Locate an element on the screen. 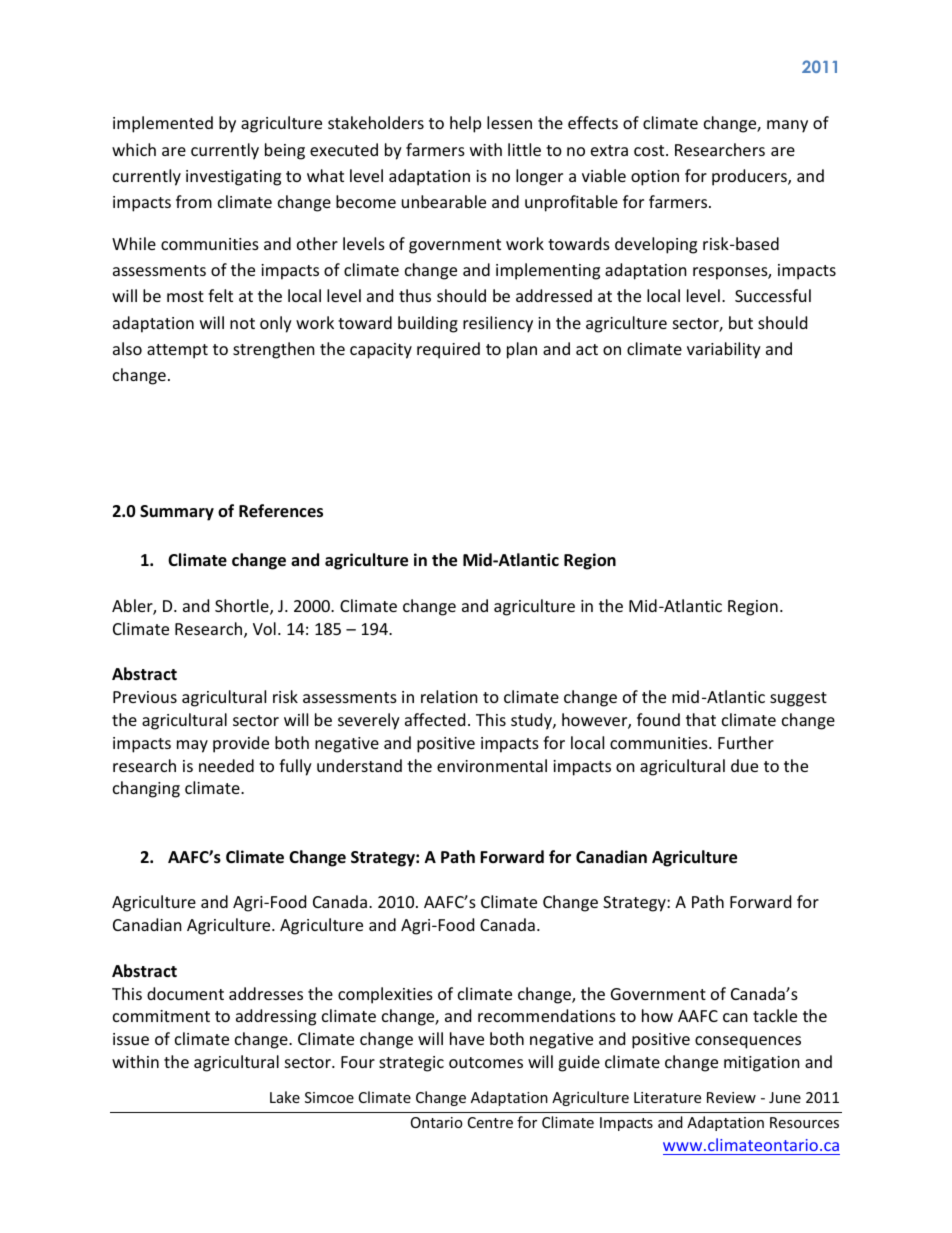 Image resolution: width=952 pixels, height=1233 pixels. Summary is located at coordinates (177, 513).
